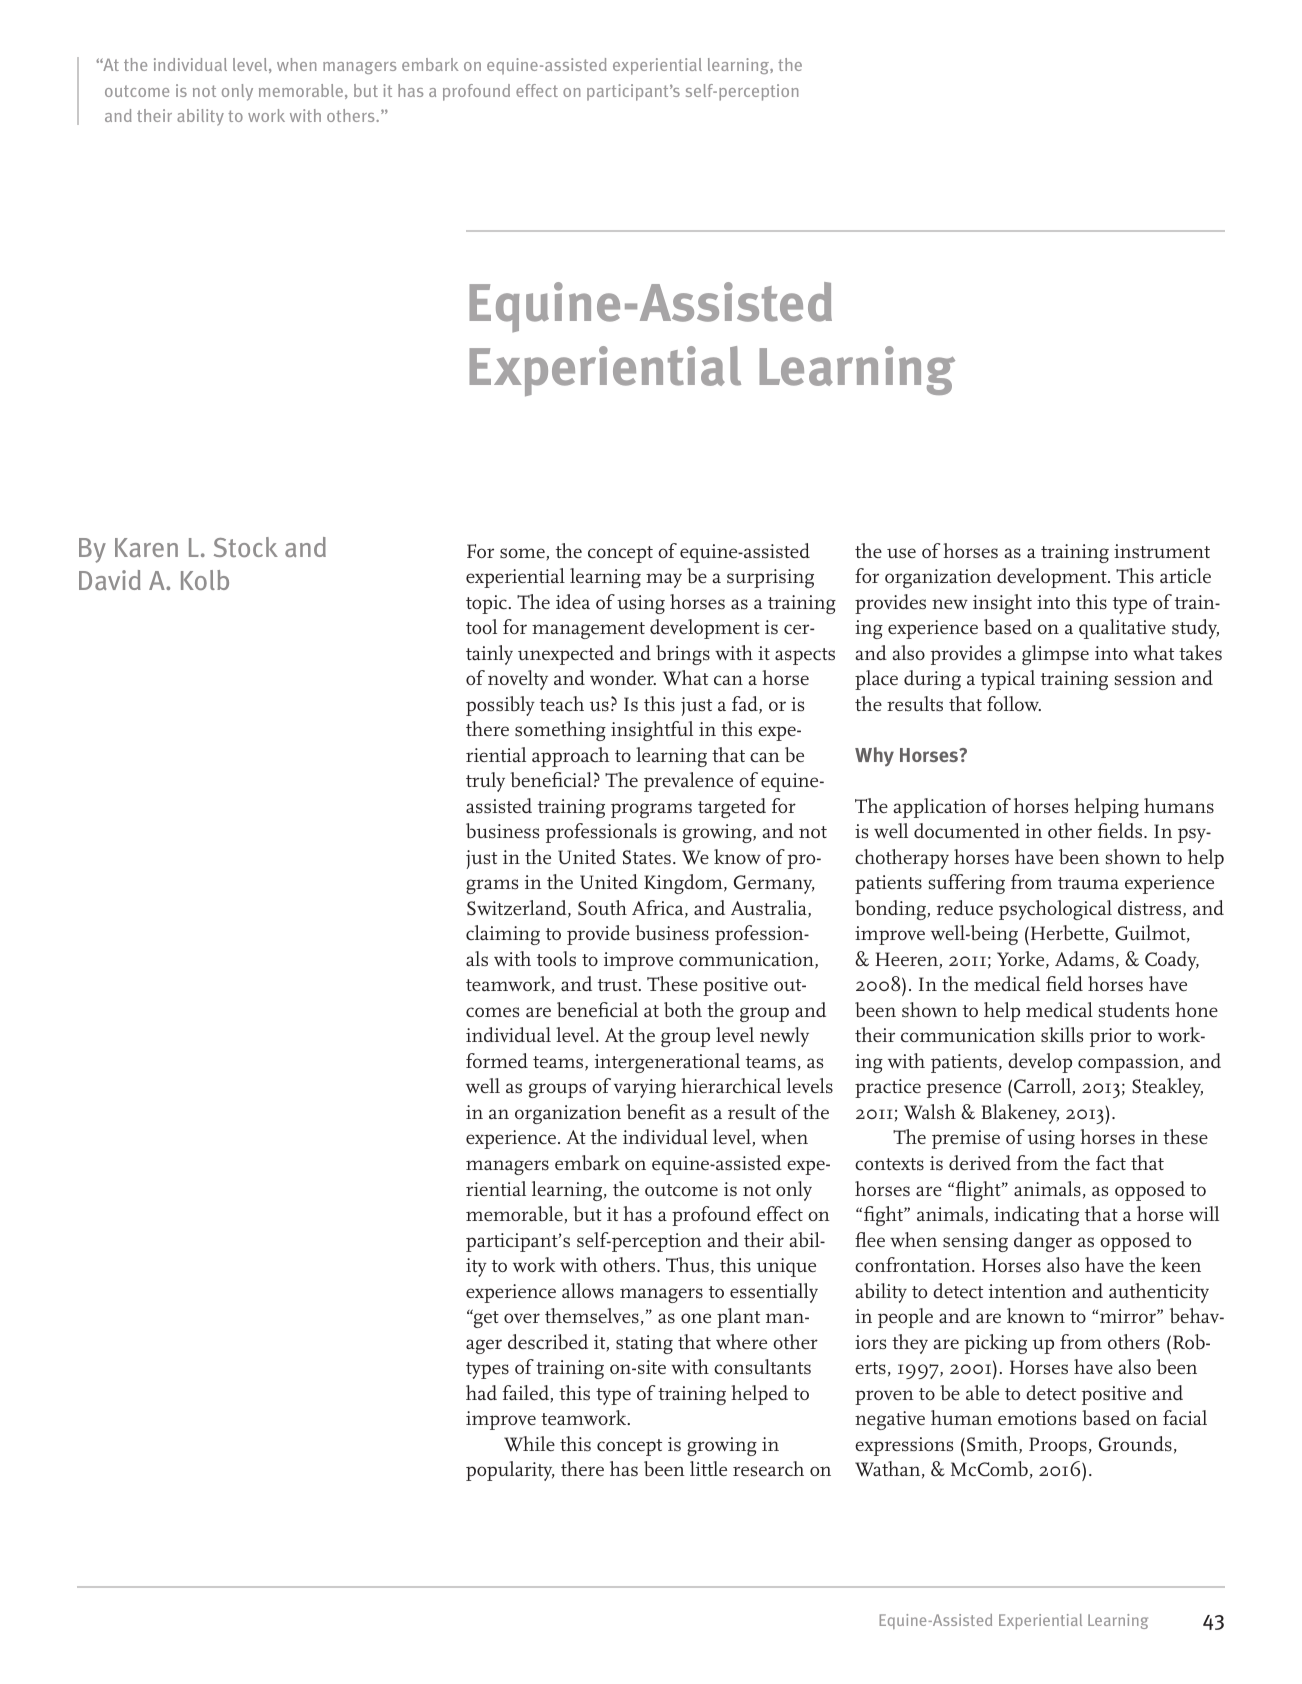 The image size is (1302, 1684). I want to click on Kolb, so click(205, 580).
